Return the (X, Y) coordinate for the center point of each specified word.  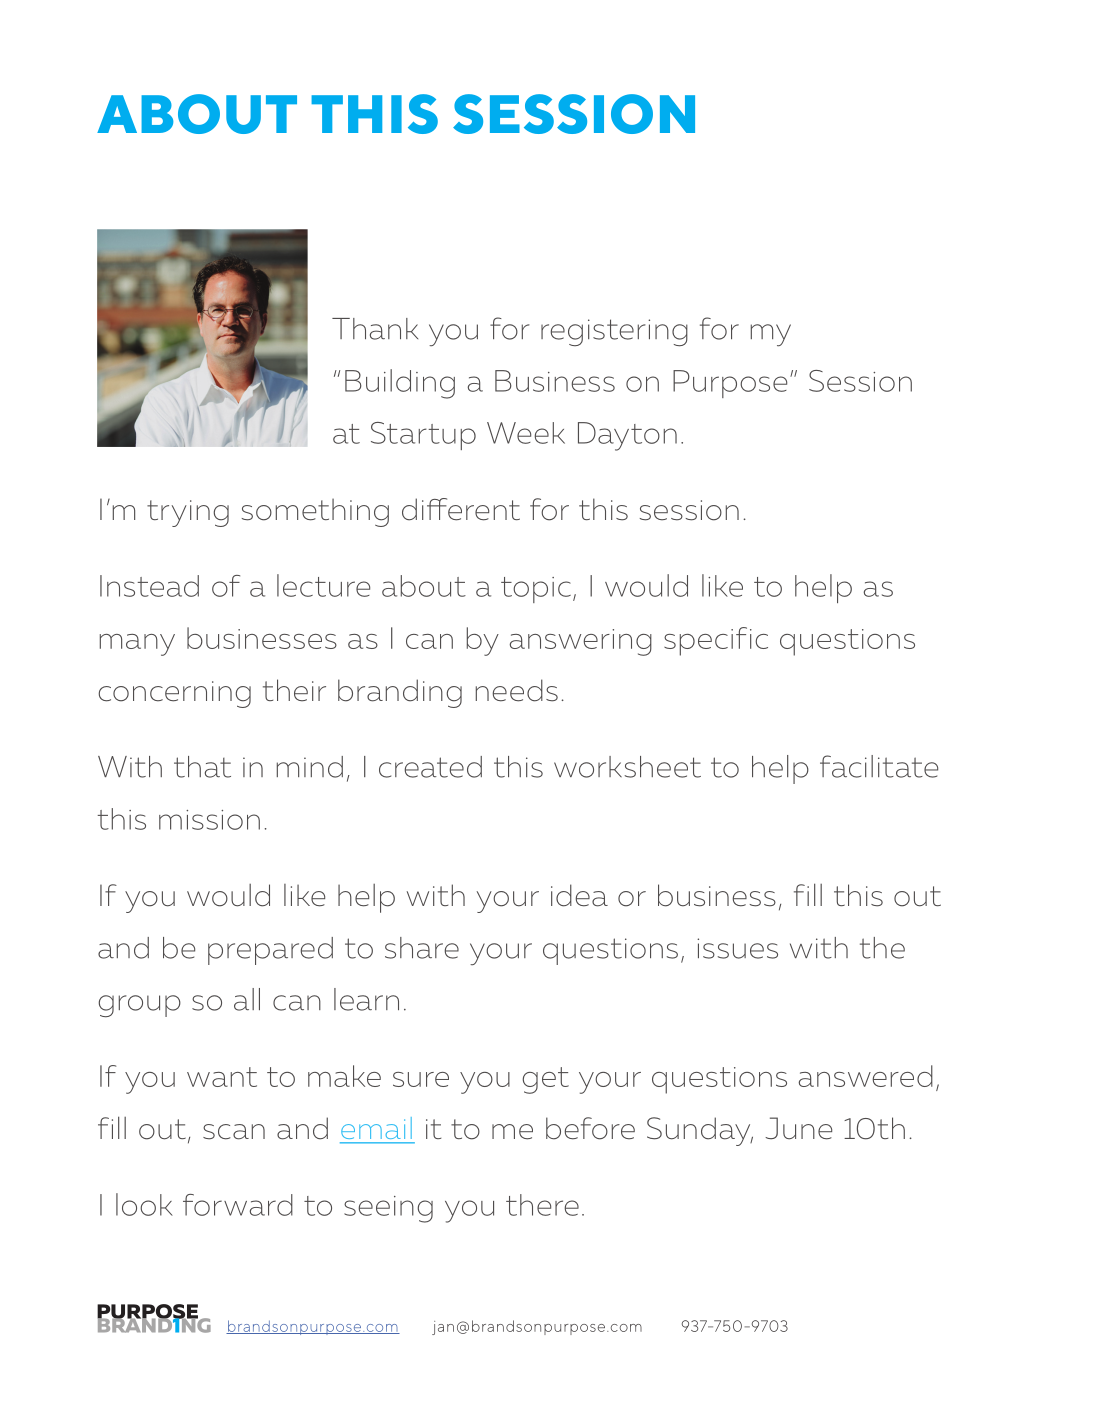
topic (536, 590)
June (798, 1128)
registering (614, 333)
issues (737, 948)
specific (716, 641)
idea (579, 895)
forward (238, 1205)
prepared (270, 951)
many (137, 645)
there (542, 1205)
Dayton (627, 436)
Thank (375, 329)
